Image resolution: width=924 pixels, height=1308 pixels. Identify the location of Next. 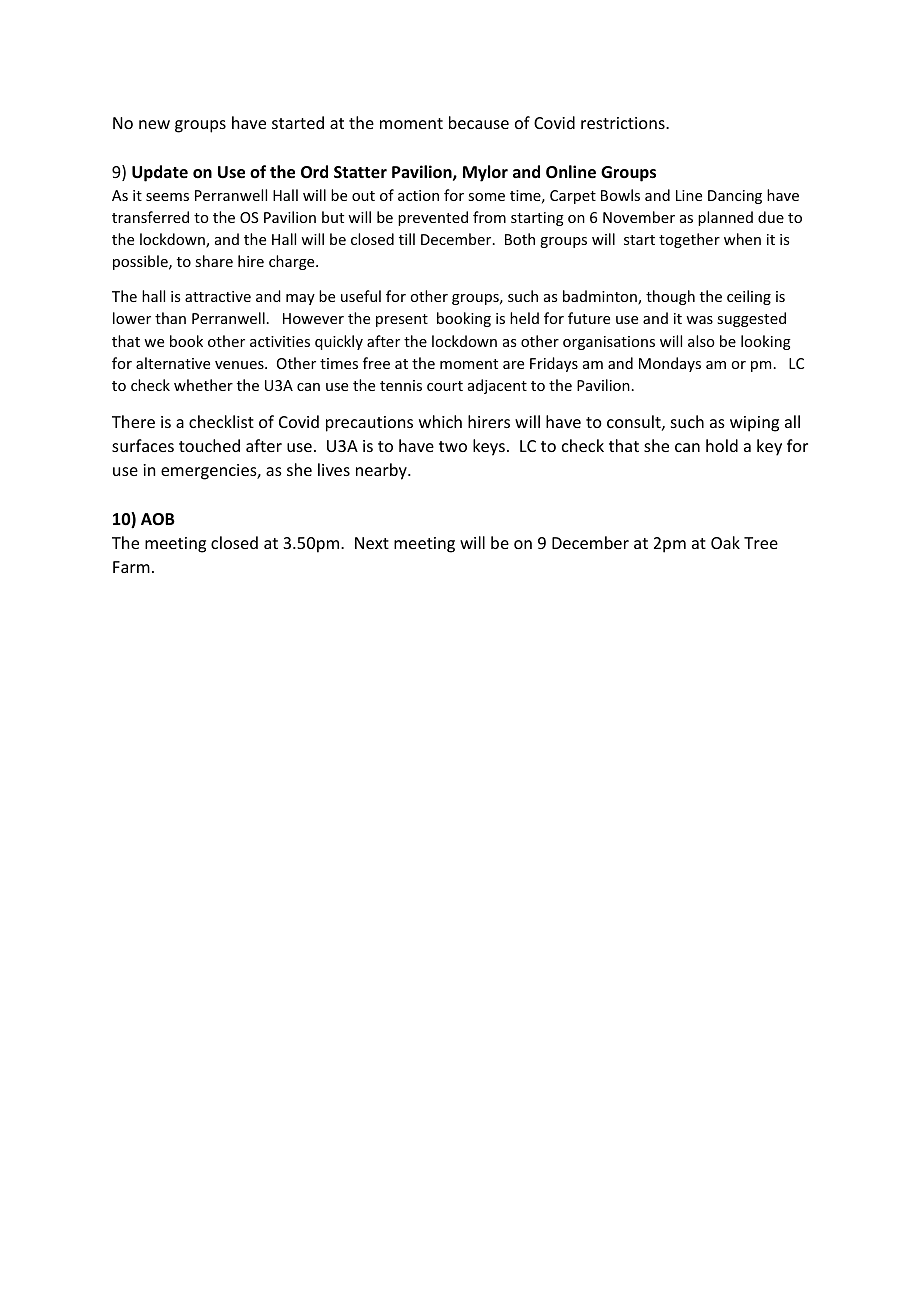
(372, 543).
